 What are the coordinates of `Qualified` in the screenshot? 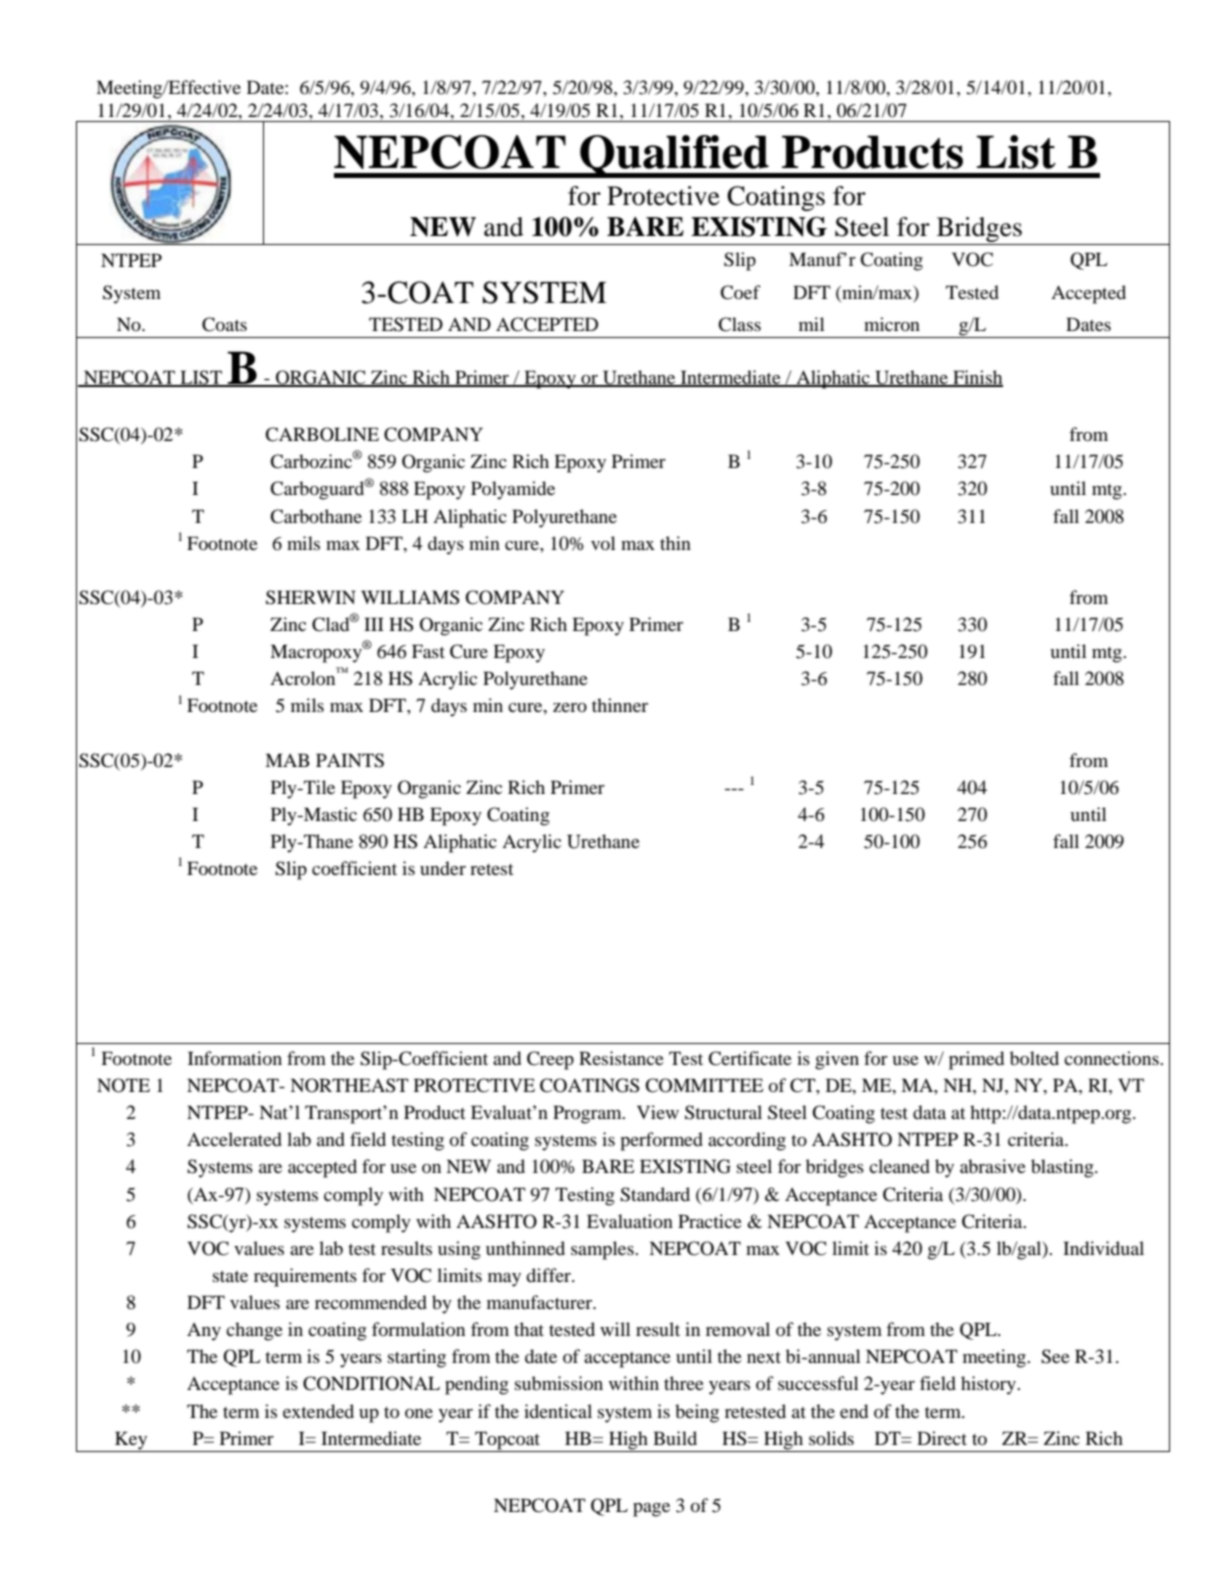 It's located at (674, 156).
